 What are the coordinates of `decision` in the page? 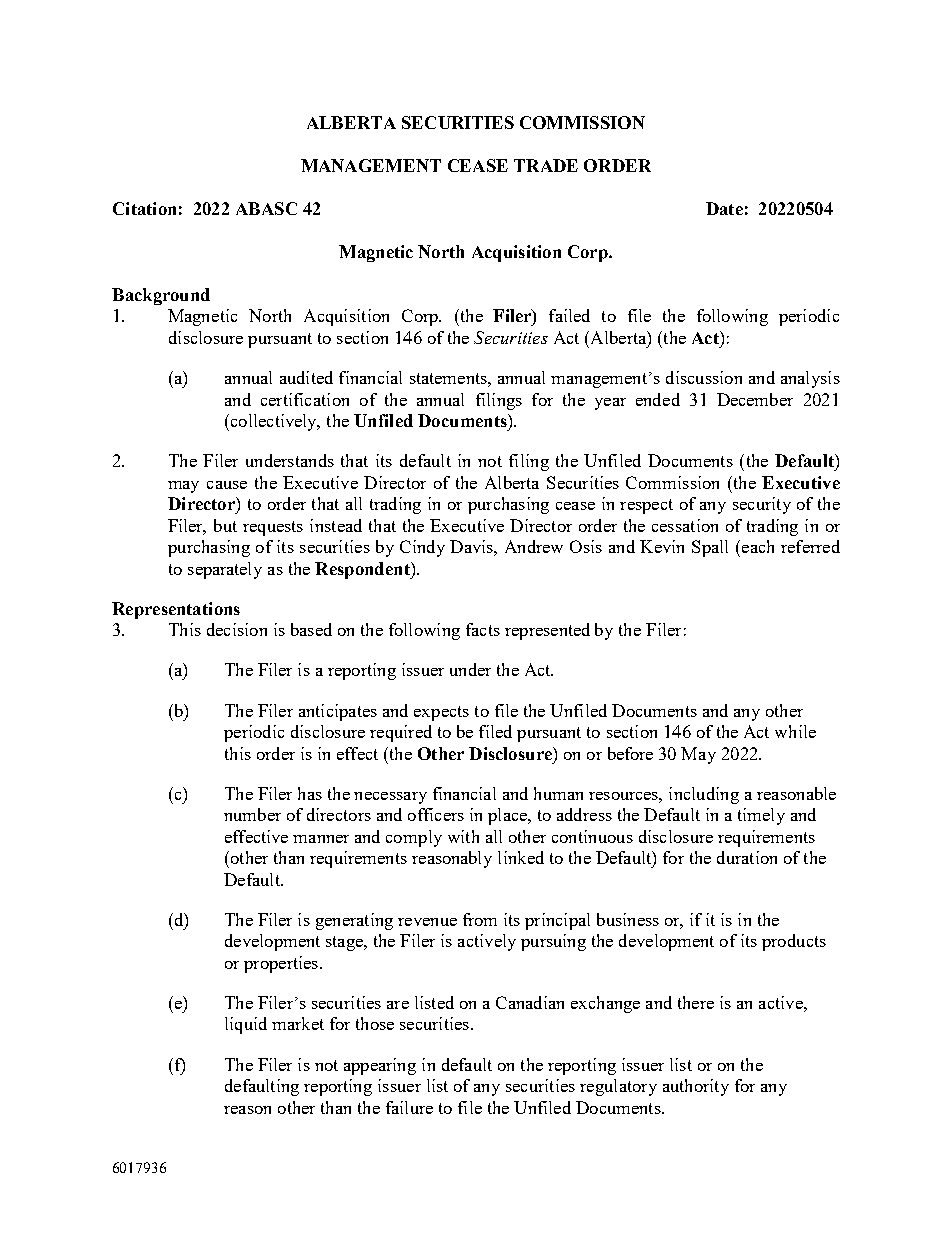 It's located at (237, 629).
